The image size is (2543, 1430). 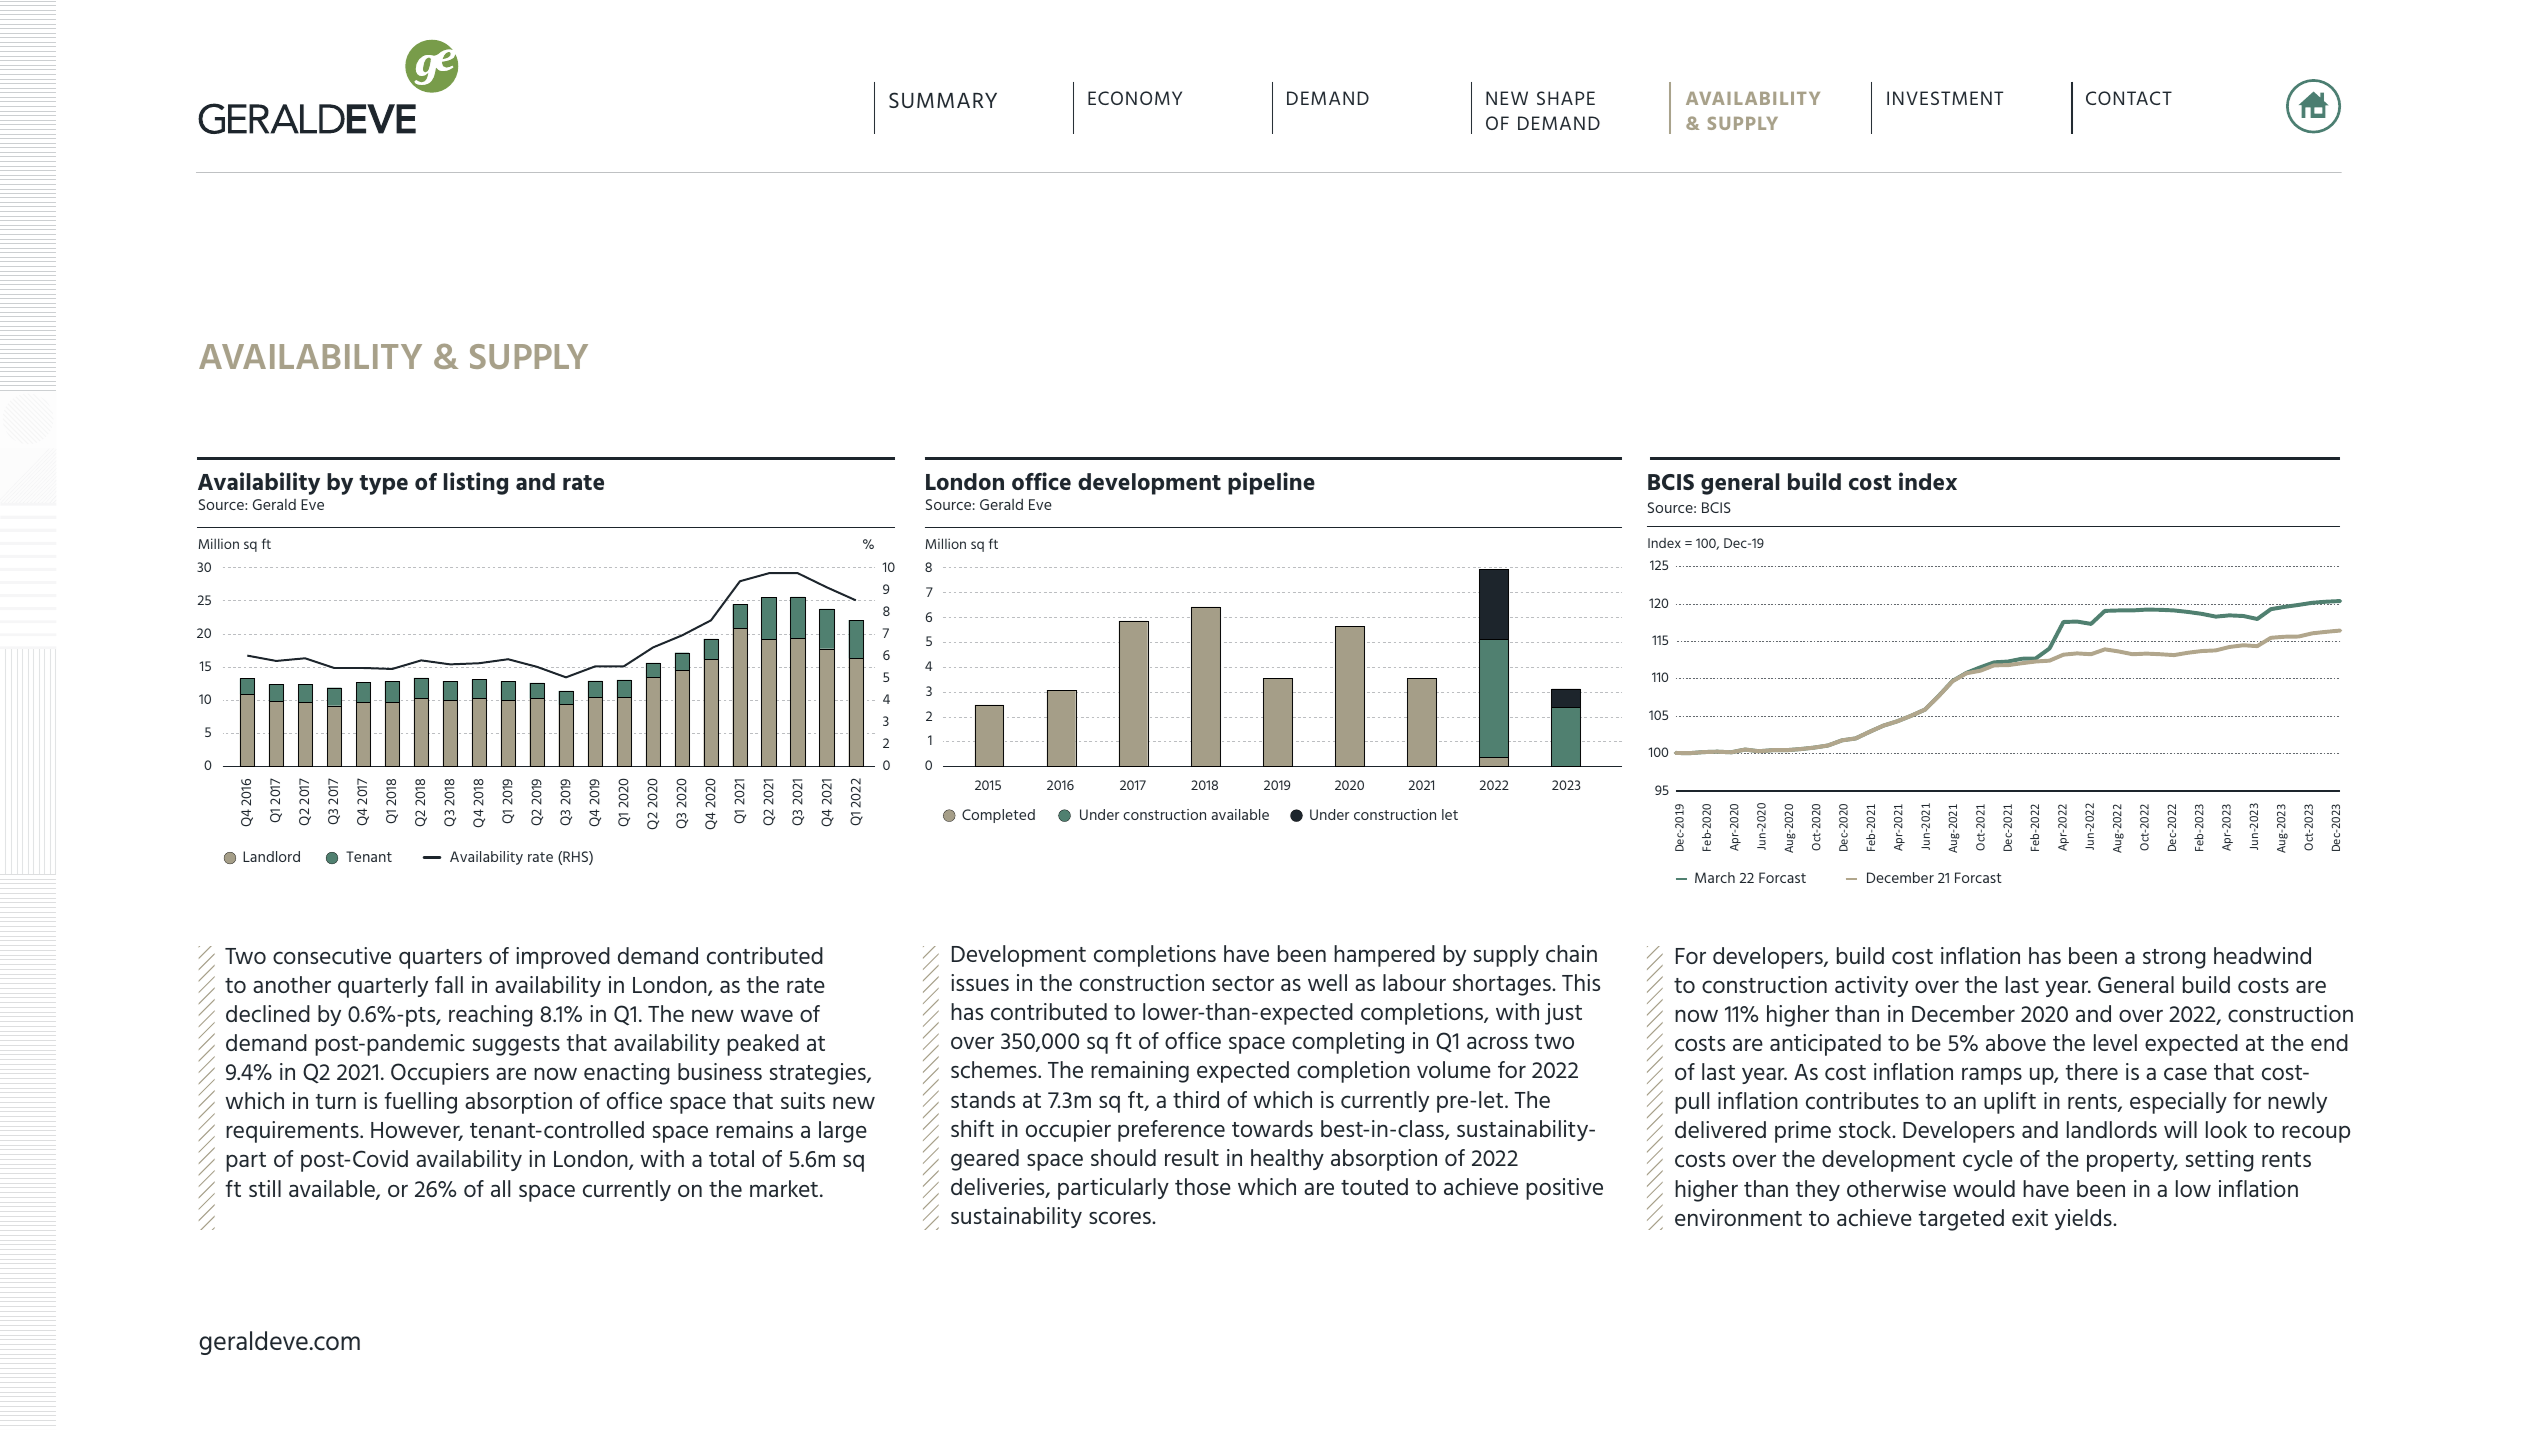 What do you see at coordinates (2174, 959) in the document?
I see `strong` at bounding box center [2174, 959].
